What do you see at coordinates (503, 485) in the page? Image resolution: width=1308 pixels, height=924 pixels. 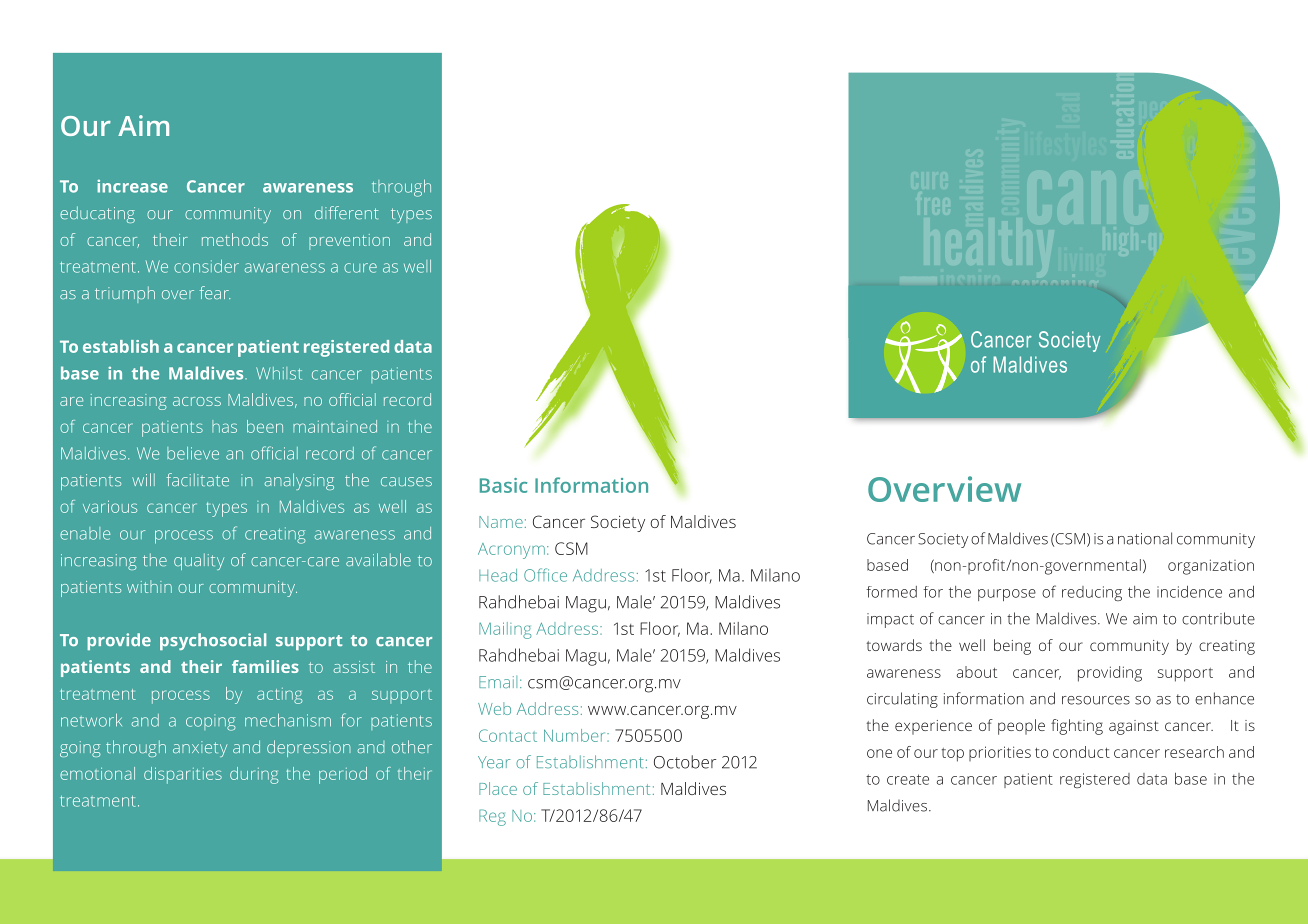 I see `Basic` at bounding box center [503, 485].
